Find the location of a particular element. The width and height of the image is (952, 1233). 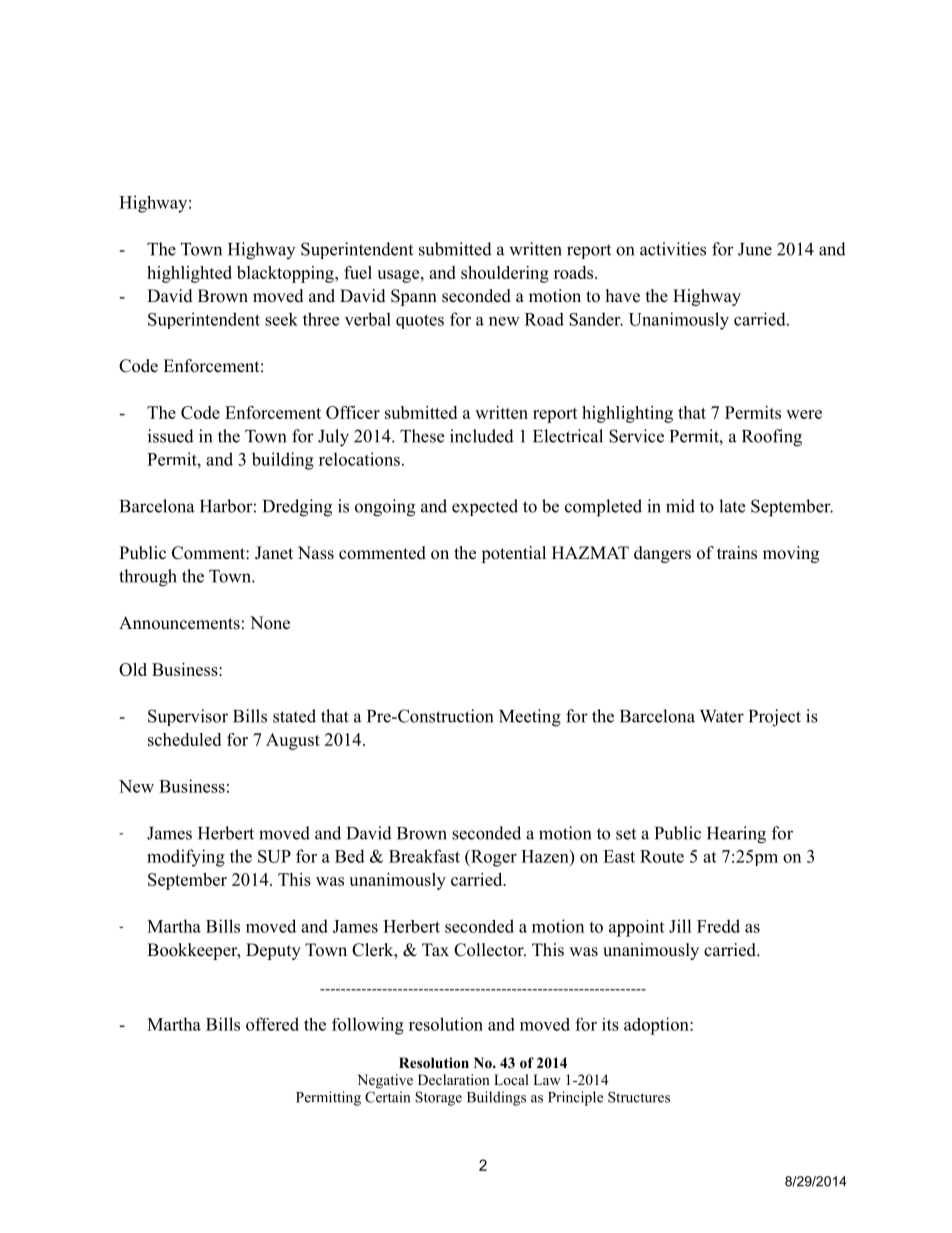

offered is located at coordinates (272, 1024).
